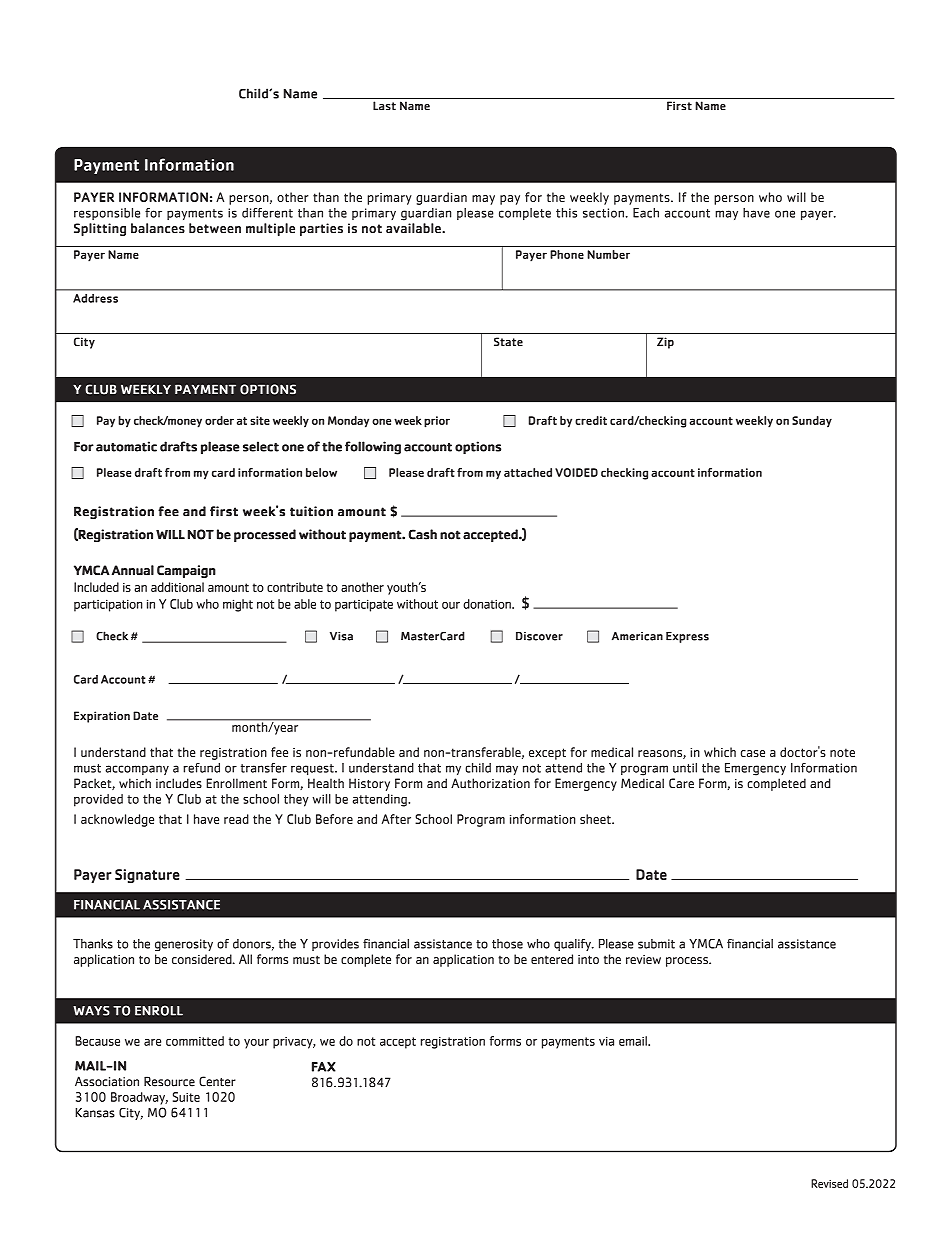 This page has height=1233, width=952. Describe the element at coordinates (490, 783) in the page. I see `Authorization` at that location.
